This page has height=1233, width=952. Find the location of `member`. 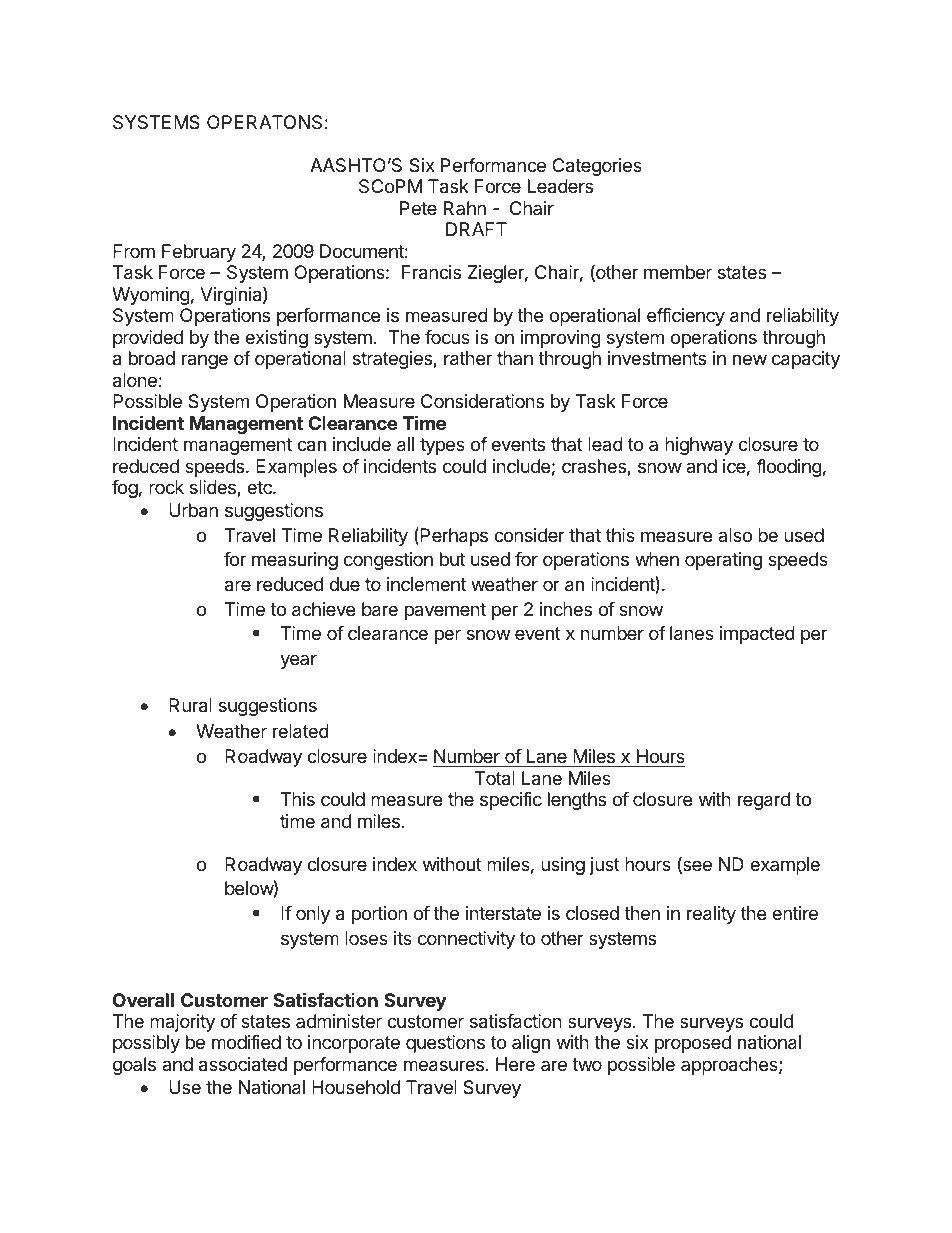

member is located at coordinates (678, 272).
